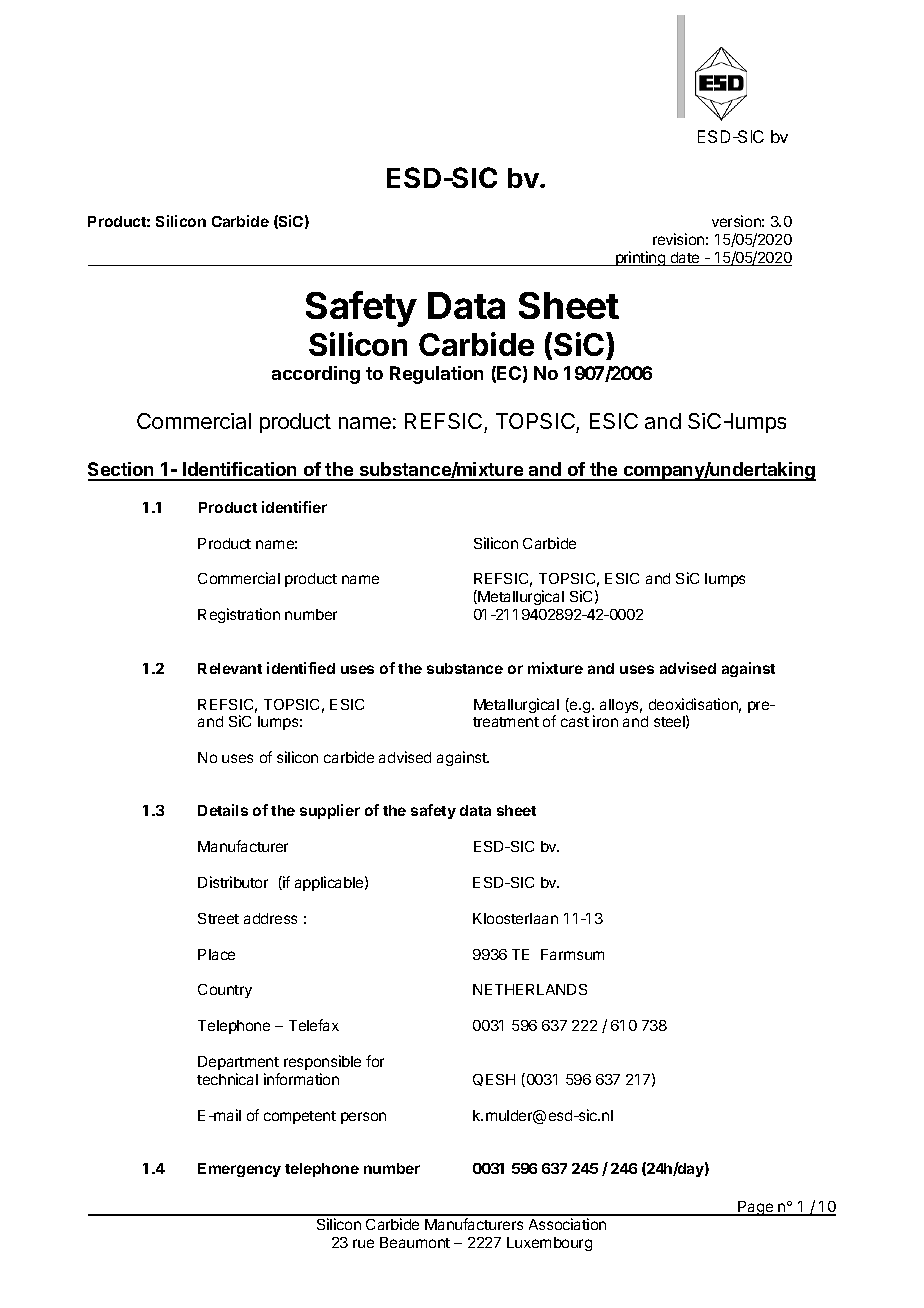  Describe the element at coordinates (756, 1208) in the image. I see `Page` at that location.
